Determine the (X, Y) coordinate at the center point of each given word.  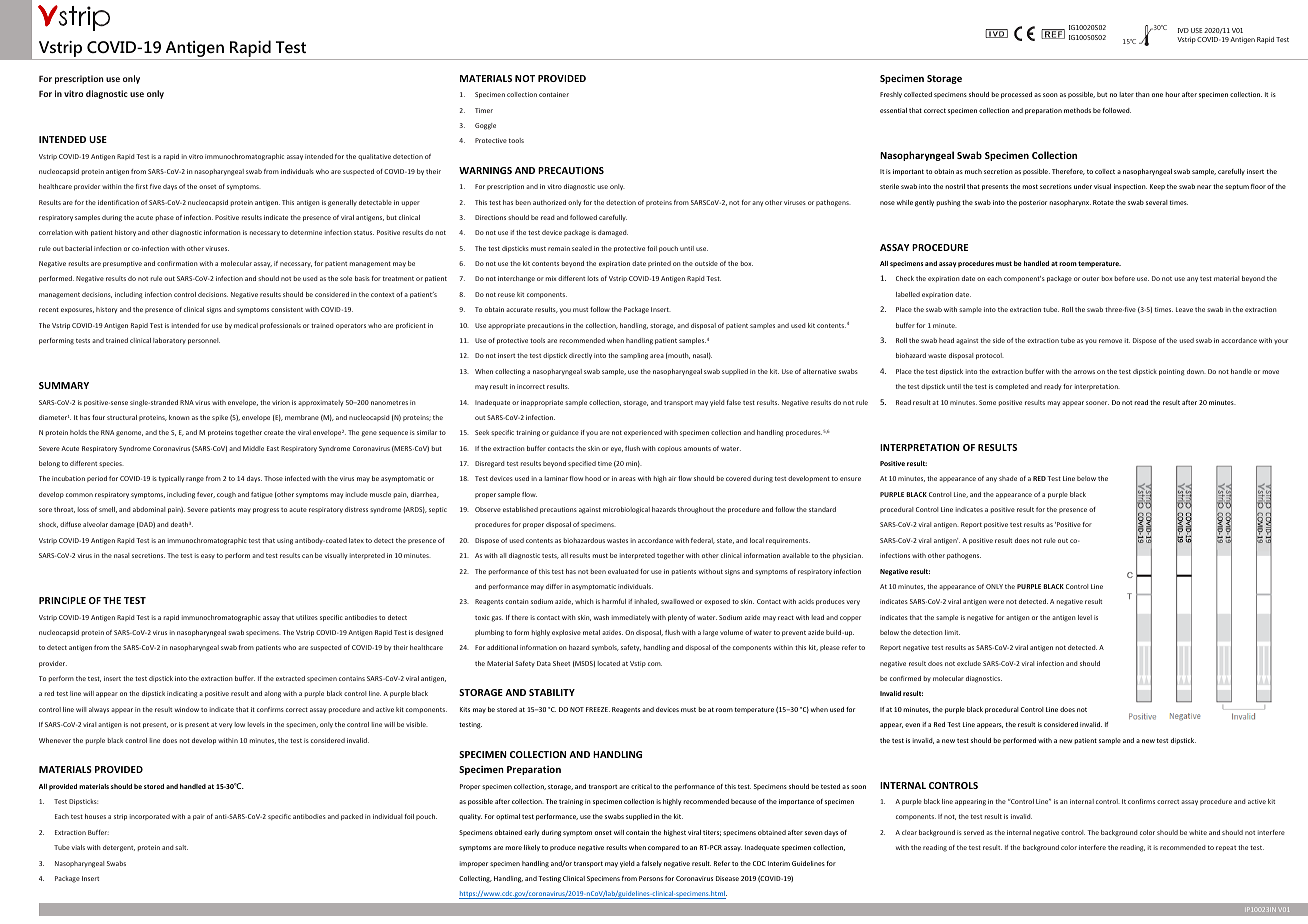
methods (1077, 110)
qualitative (374, 157)
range (195, 480)
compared (664, 848)
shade (1008, 478)
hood (593, 478)
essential (893, 110)
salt (181, 847)
